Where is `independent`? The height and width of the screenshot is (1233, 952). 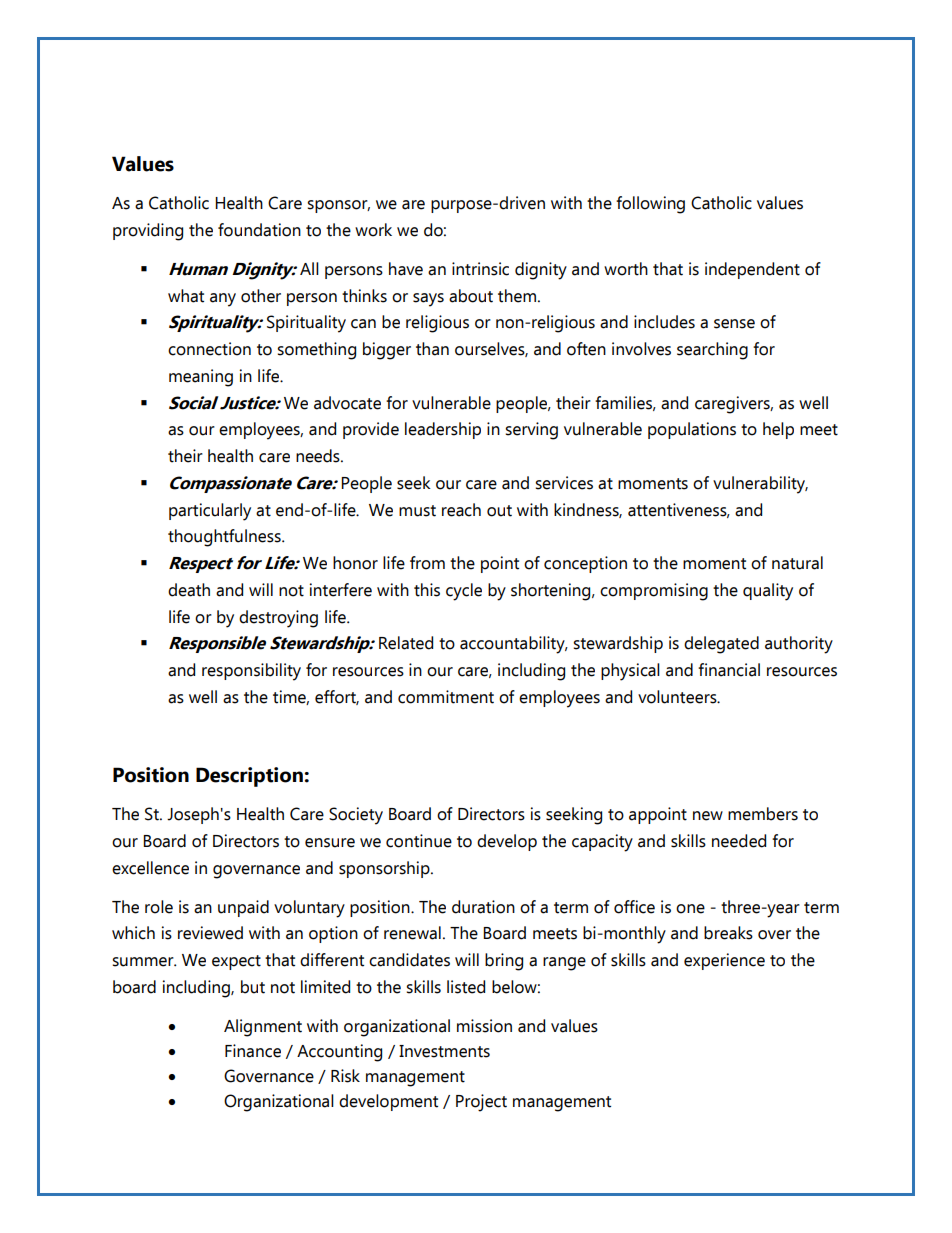
independent is located at coordinates (752, 270).
